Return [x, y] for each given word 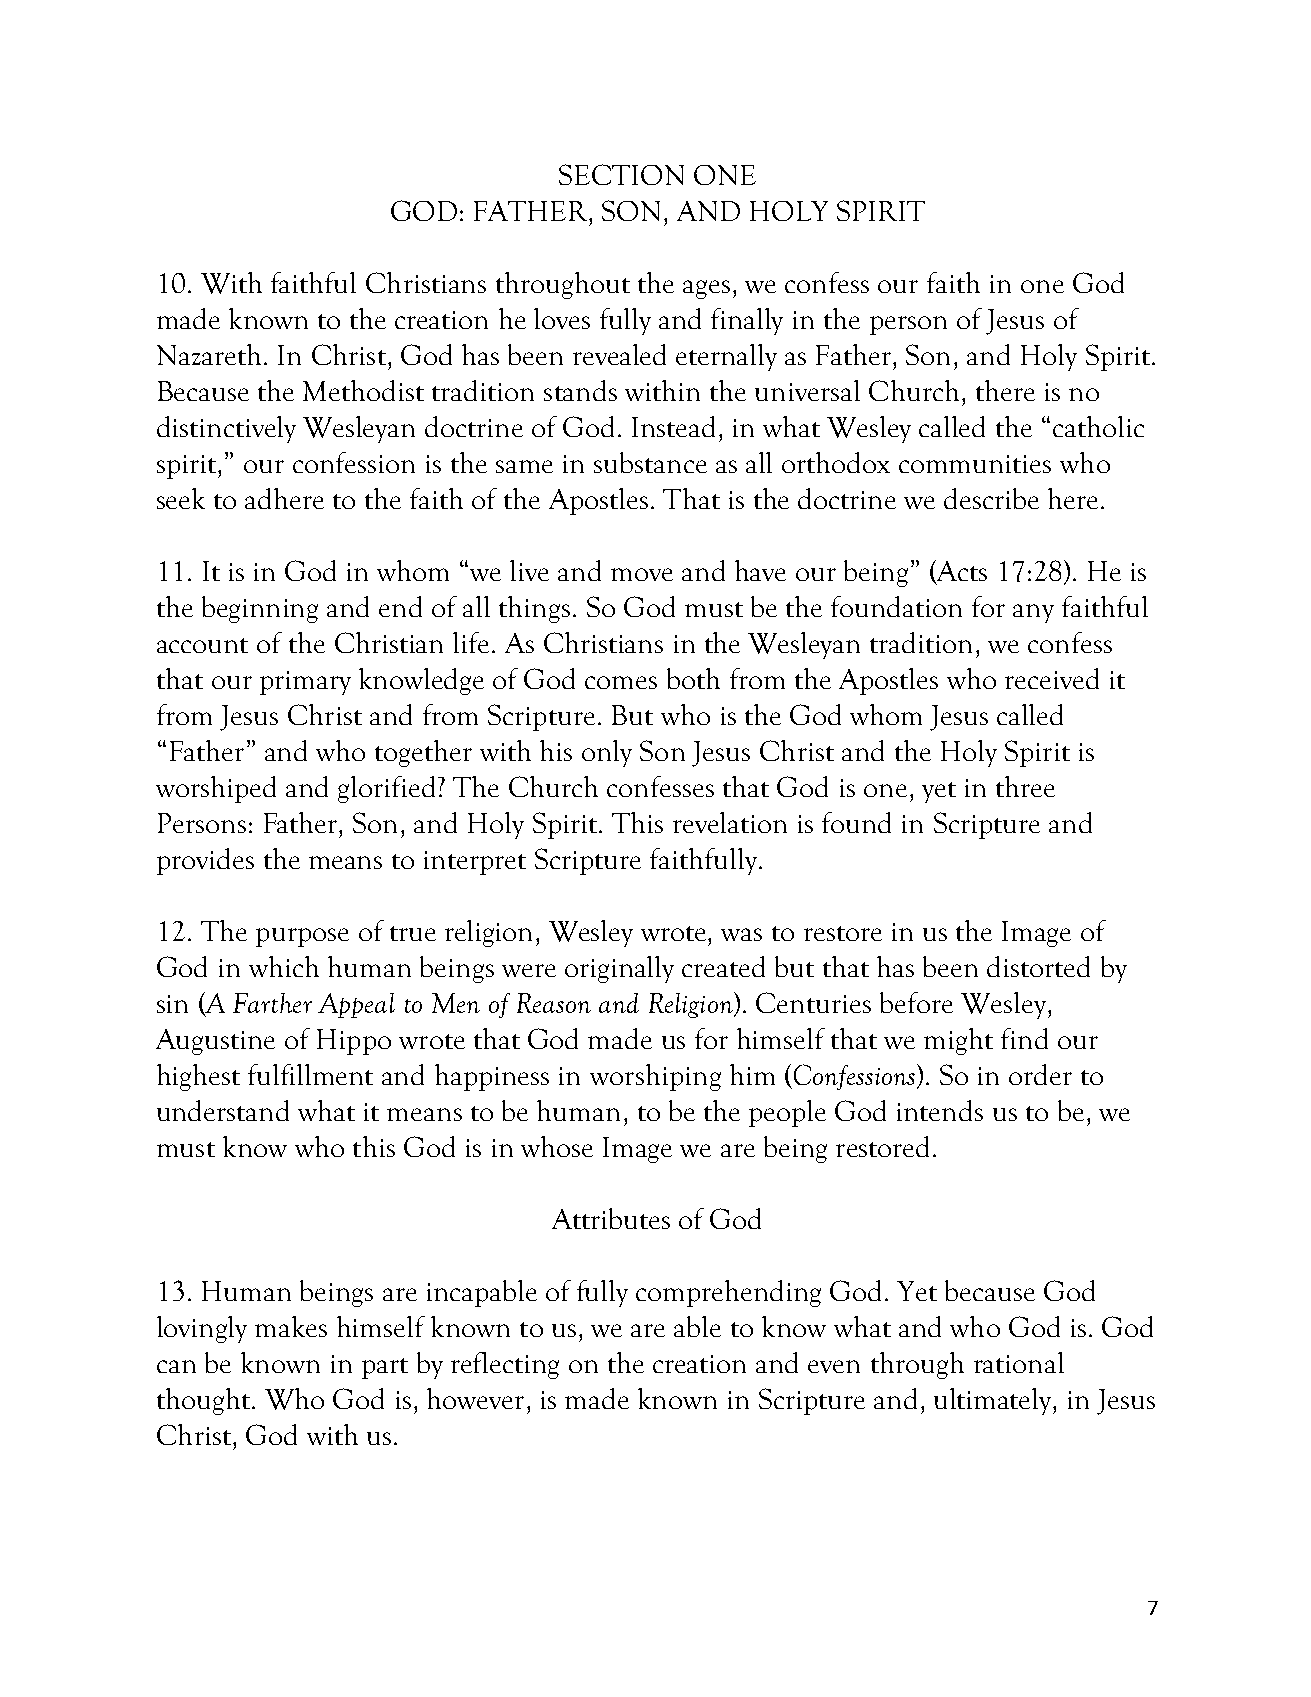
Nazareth [209, 354]
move [642, 574]
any [1033, 613]
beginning [260, 609]
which [284, 966]
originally [619, 969]
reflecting [505, 1365]
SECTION [621, 174]
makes [291, 1326]
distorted [1038, 966]
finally [747, 321]
